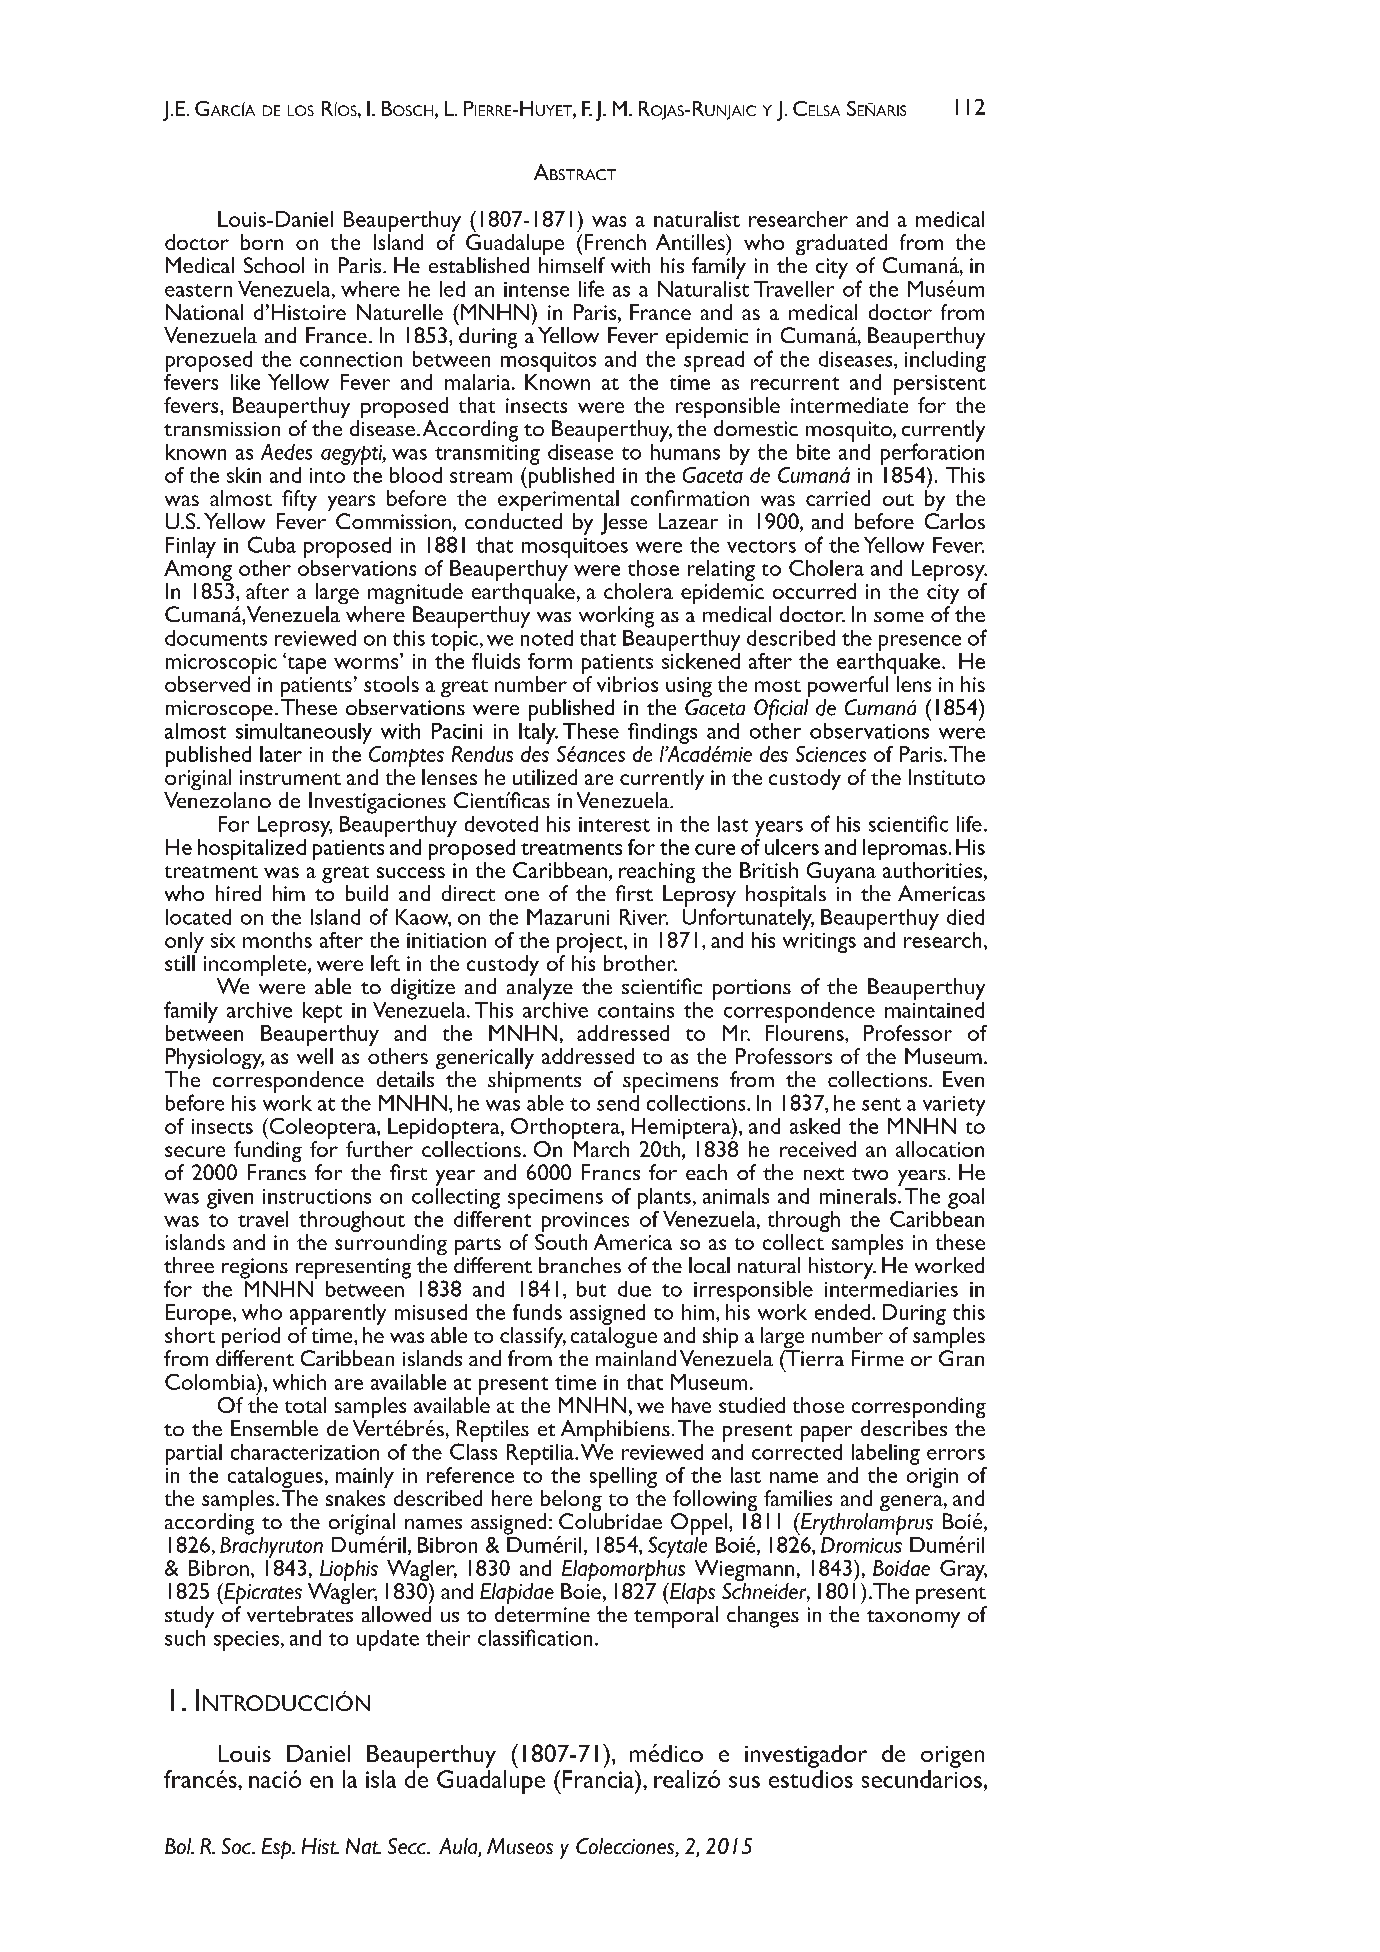 The width and height of the screenshot is (1380, 1952). Describe the element at coordinates (274, 265) in the screenshot. I see `School` at that location.
